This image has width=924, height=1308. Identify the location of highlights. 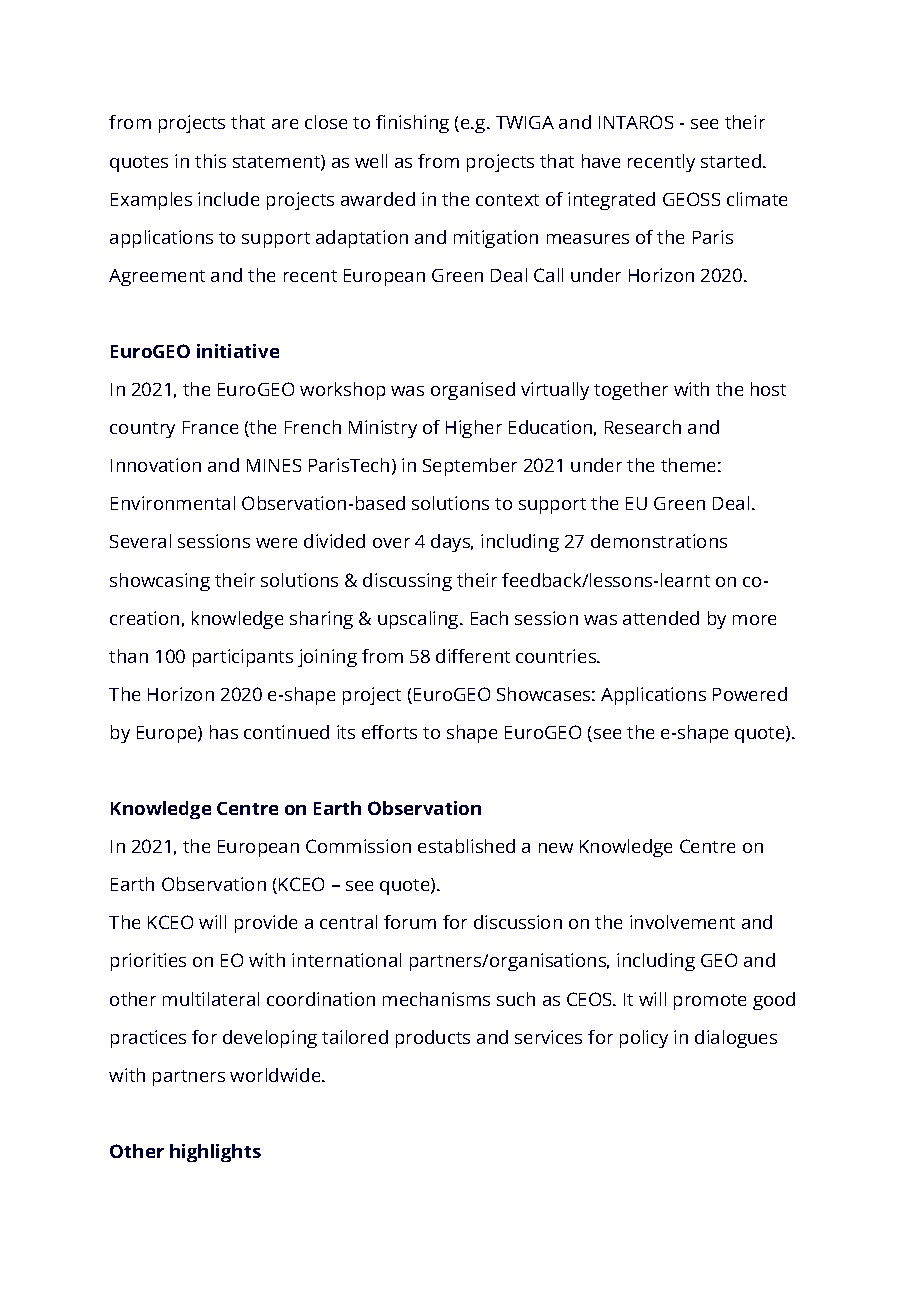
(215, 1153).
